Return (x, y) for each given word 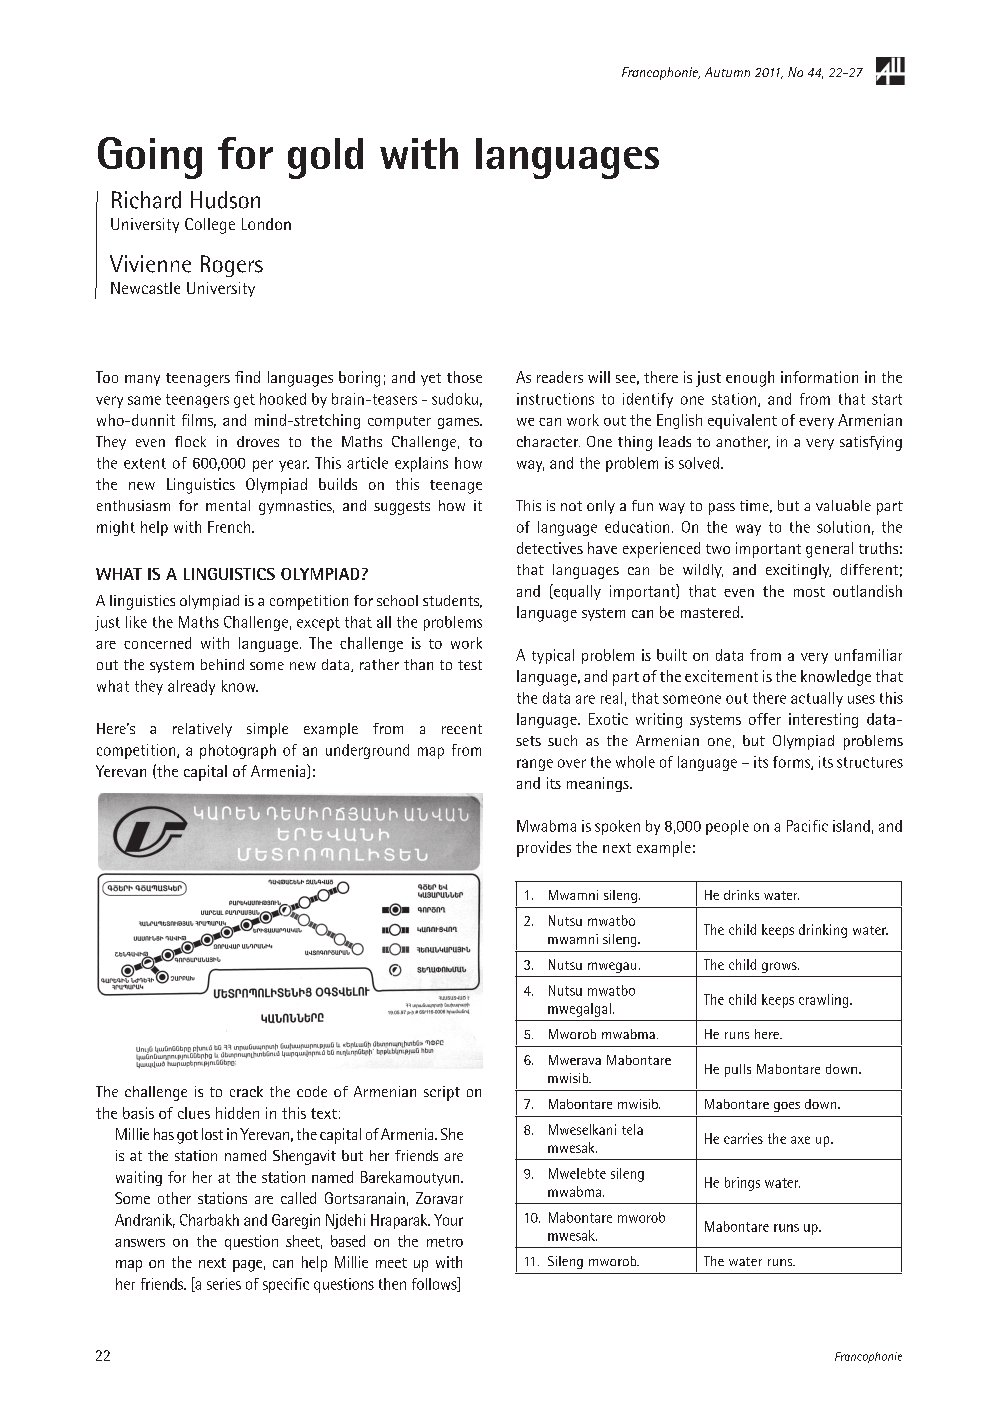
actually (817, 699)
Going (150, 158)
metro (445, 1242)
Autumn (727, 72)
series (224, 1284)
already (191, 687)
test (470, 665)
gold (325, 158)
